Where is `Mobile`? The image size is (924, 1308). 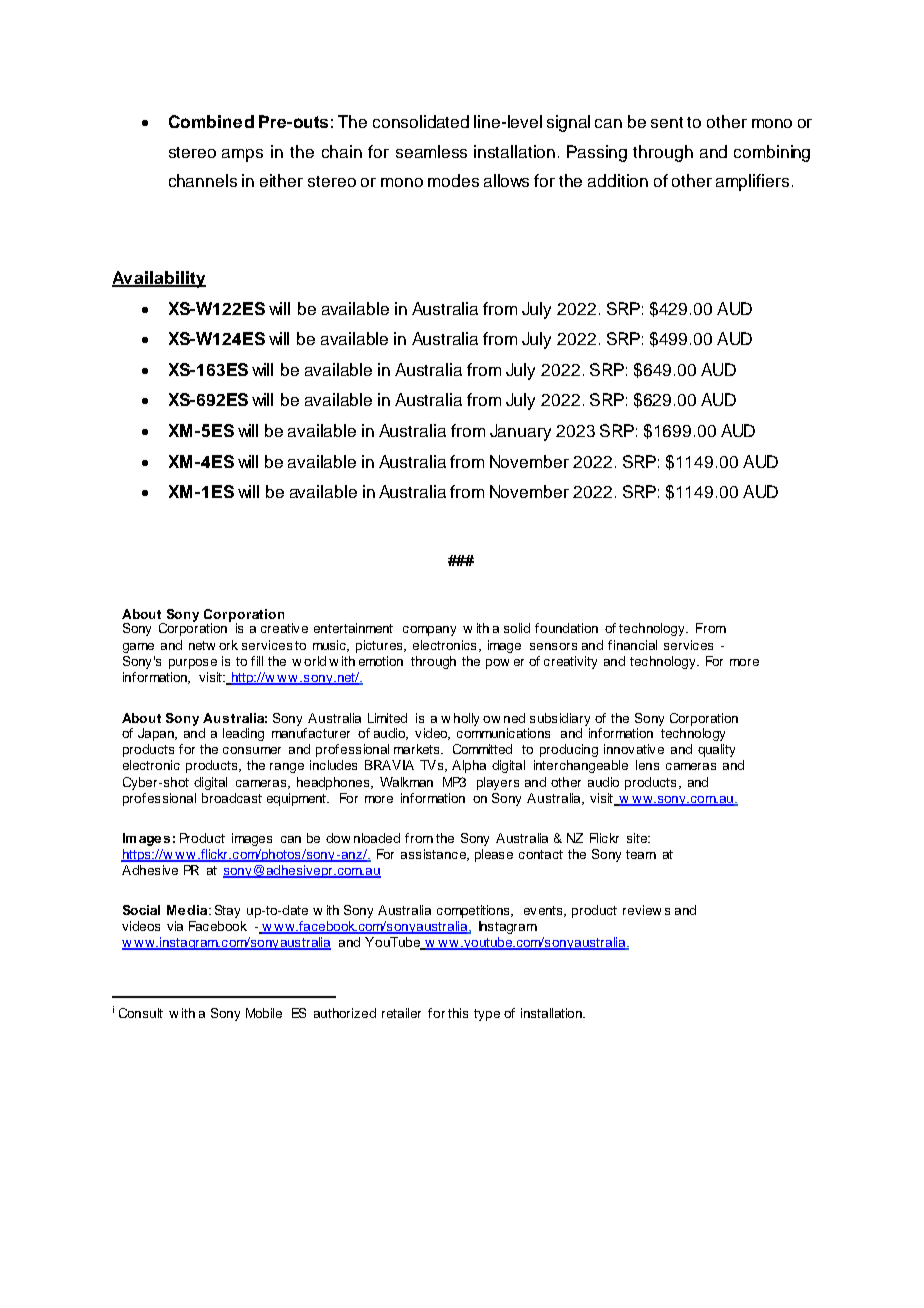 Mobile is located at coordinates (264, 1013).
